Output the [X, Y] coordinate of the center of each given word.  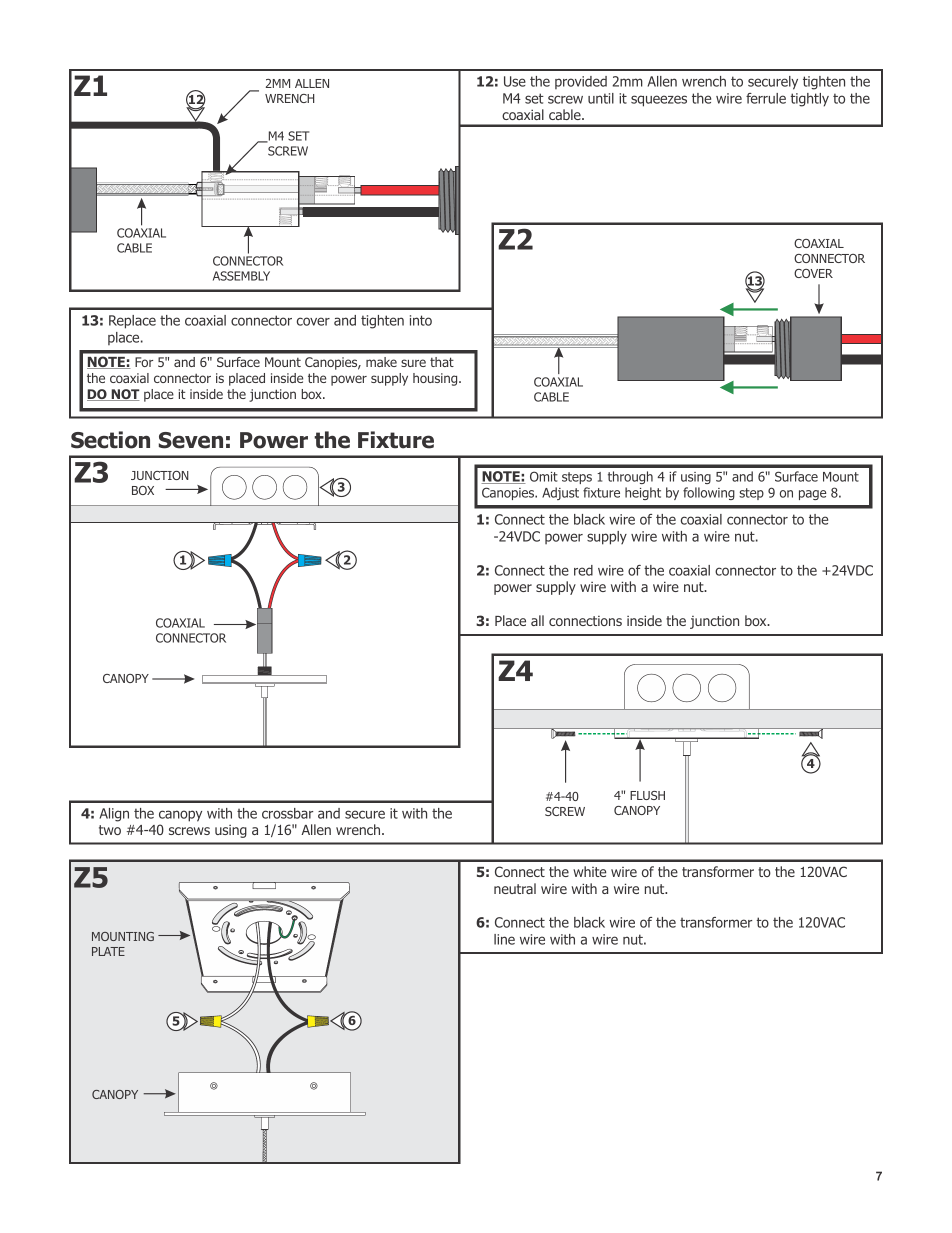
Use [515, 81]
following [709, 493]
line [504, 939]
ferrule [766, 98]
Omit [544, 476]
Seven [191, 440]
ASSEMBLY [241, 276]
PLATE [108, 951]
